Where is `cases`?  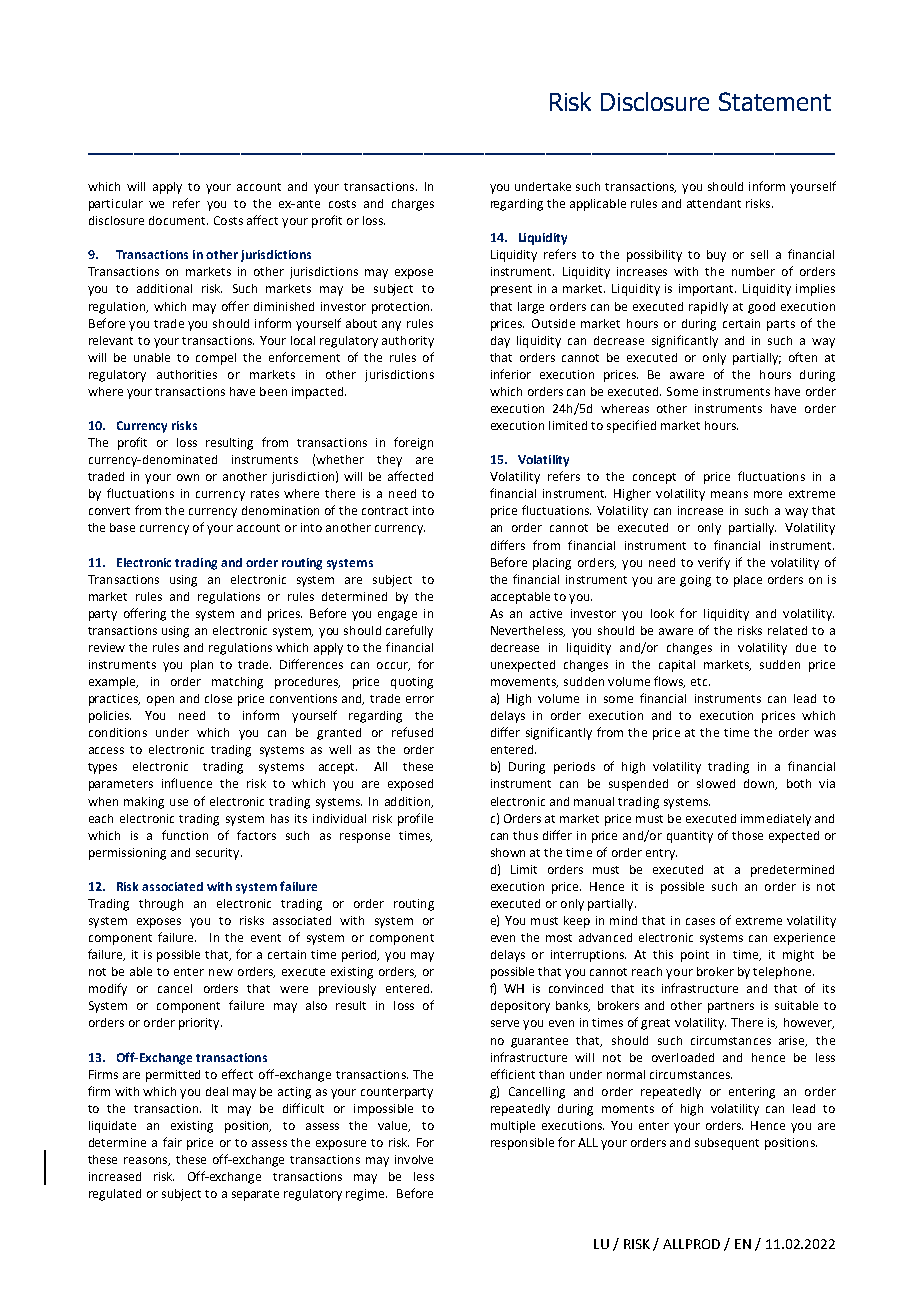
cases is located at coordinates (700, 921).
